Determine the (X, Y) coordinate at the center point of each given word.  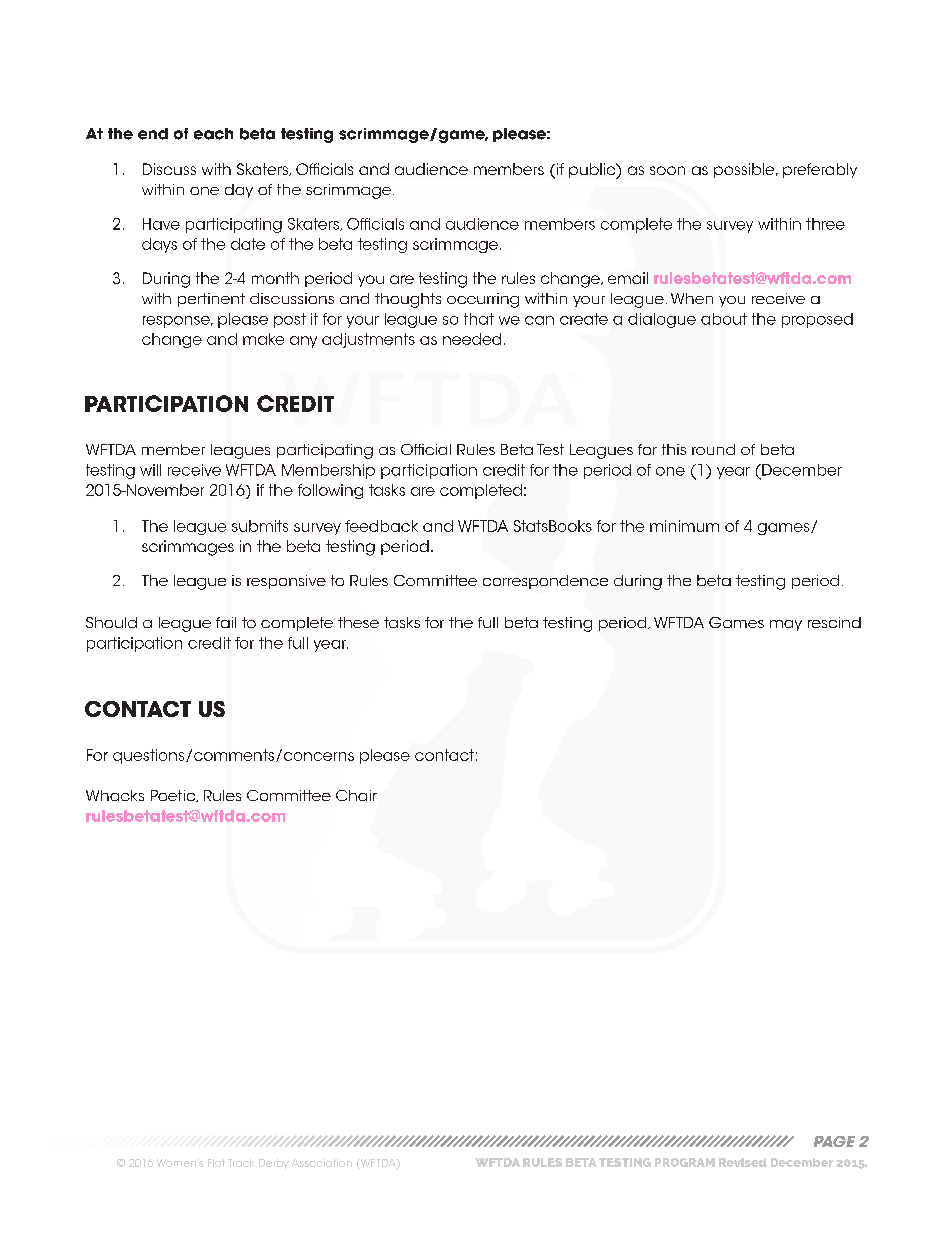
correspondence (545, 582)
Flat (216, 1163)
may (786, 625)
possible (745, 170)
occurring (483, 300)
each (213, 134)
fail (226, 622)
